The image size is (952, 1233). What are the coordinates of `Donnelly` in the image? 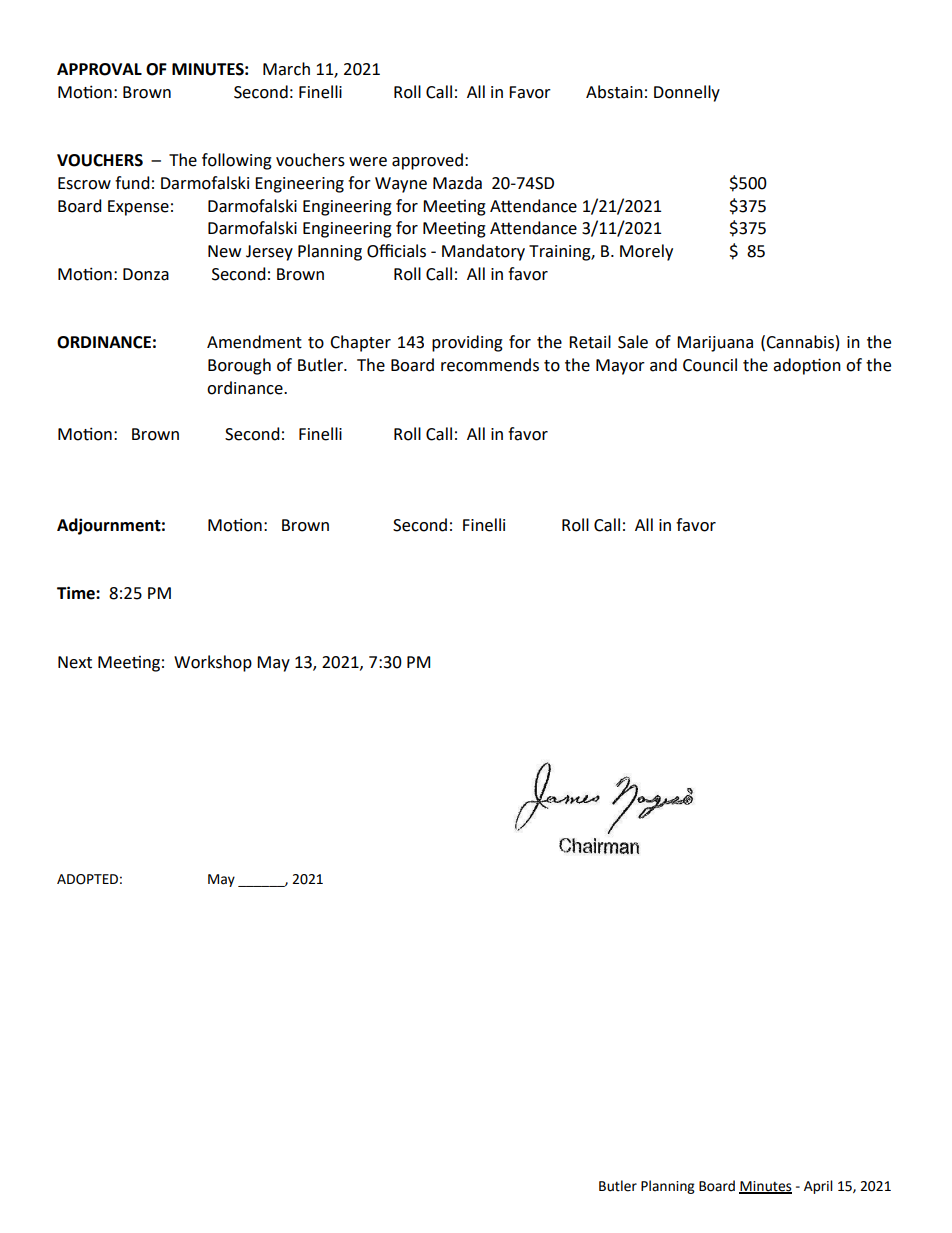 It's located at (687, 93).
